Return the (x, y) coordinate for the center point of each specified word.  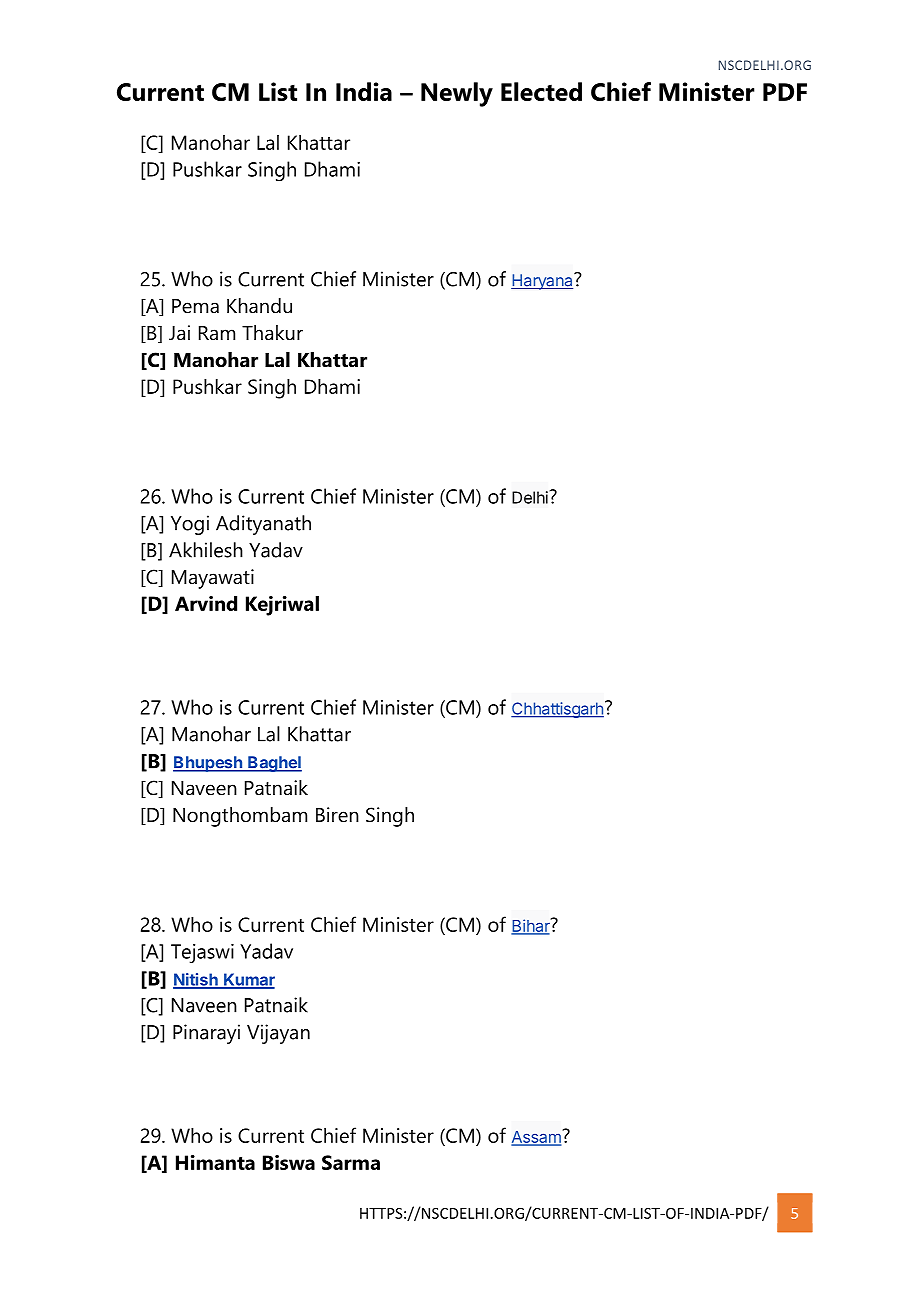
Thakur (272, 333)
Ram (217, 333)
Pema (195, 306)
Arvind (206, 603)
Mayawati (213, 579)
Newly (457, 94)
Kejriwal (282, 606)
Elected (541, 91)
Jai (179, 333)
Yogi (190, 525)
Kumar (248, 980)
